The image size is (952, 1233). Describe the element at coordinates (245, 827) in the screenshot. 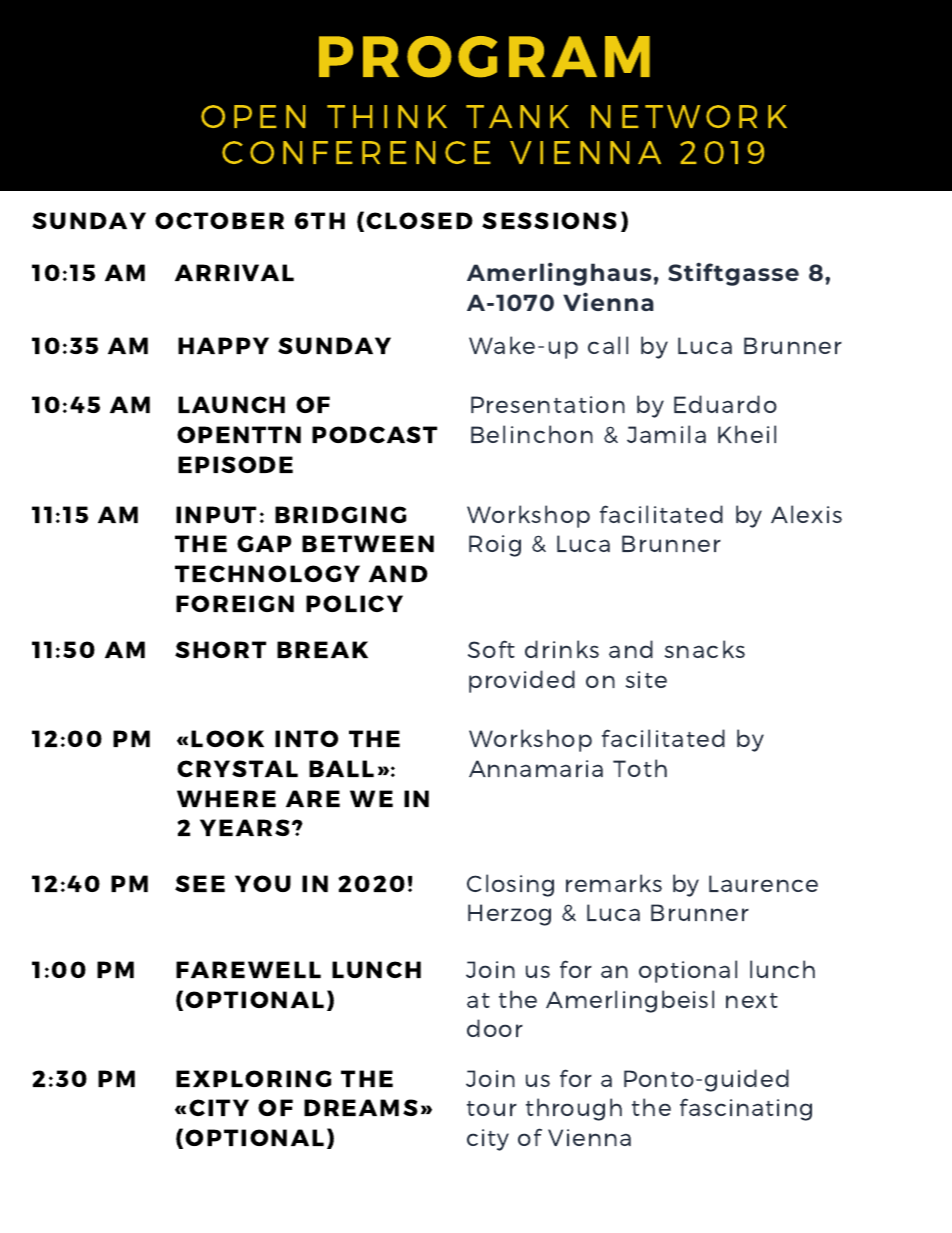

I see `YEARS` at that location.
